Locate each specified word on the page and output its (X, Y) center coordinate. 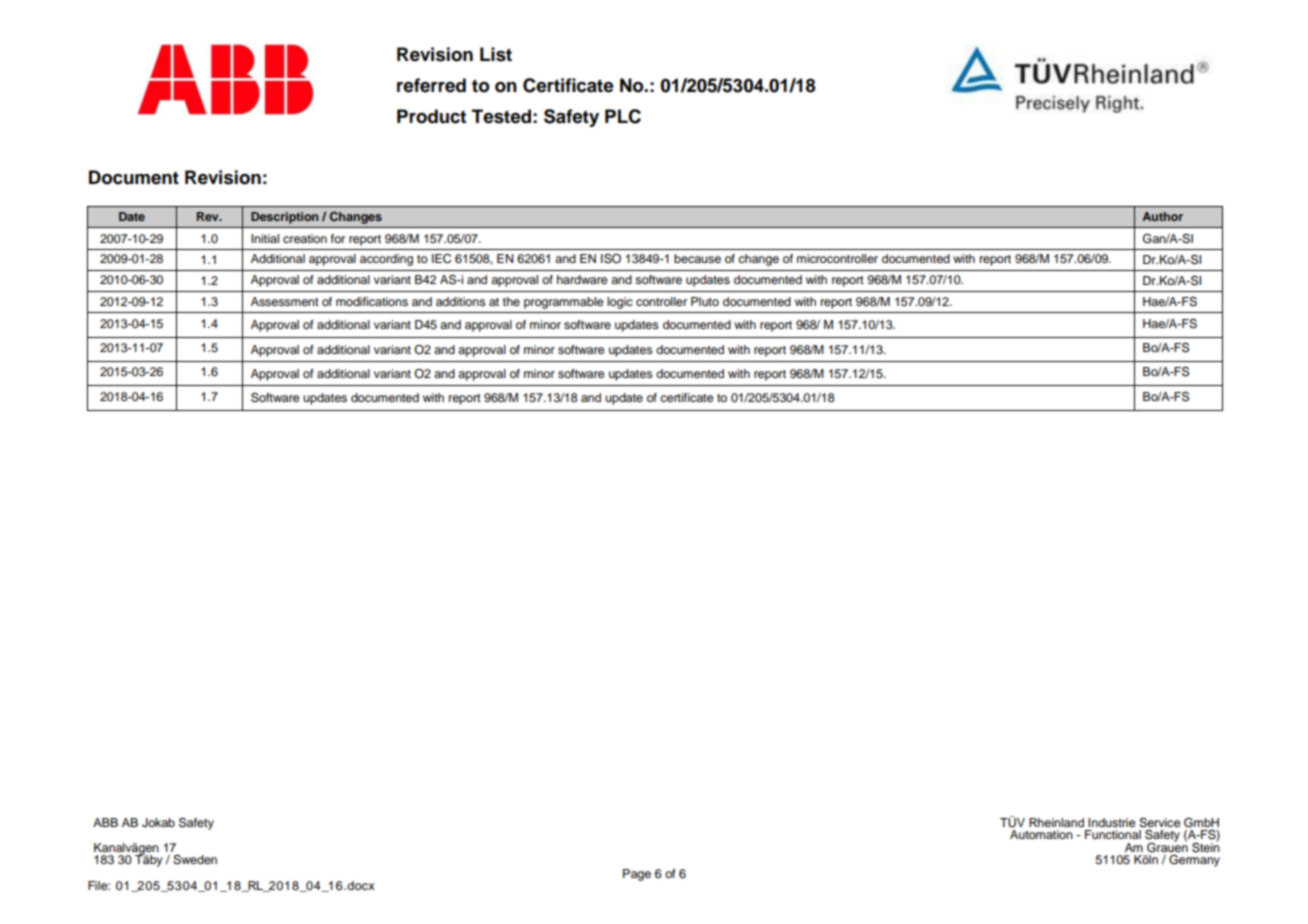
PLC (623, 116)
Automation (1041, 834)
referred (431, 85)
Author (1162, 216)
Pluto (705, 301)
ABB (105, 822)
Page (637, 875)
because (697, 258)
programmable (564, 303)
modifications (372, 301)
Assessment (285, 301)
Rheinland (1056, 822)
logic (620, 303)
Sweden (195, 860)
